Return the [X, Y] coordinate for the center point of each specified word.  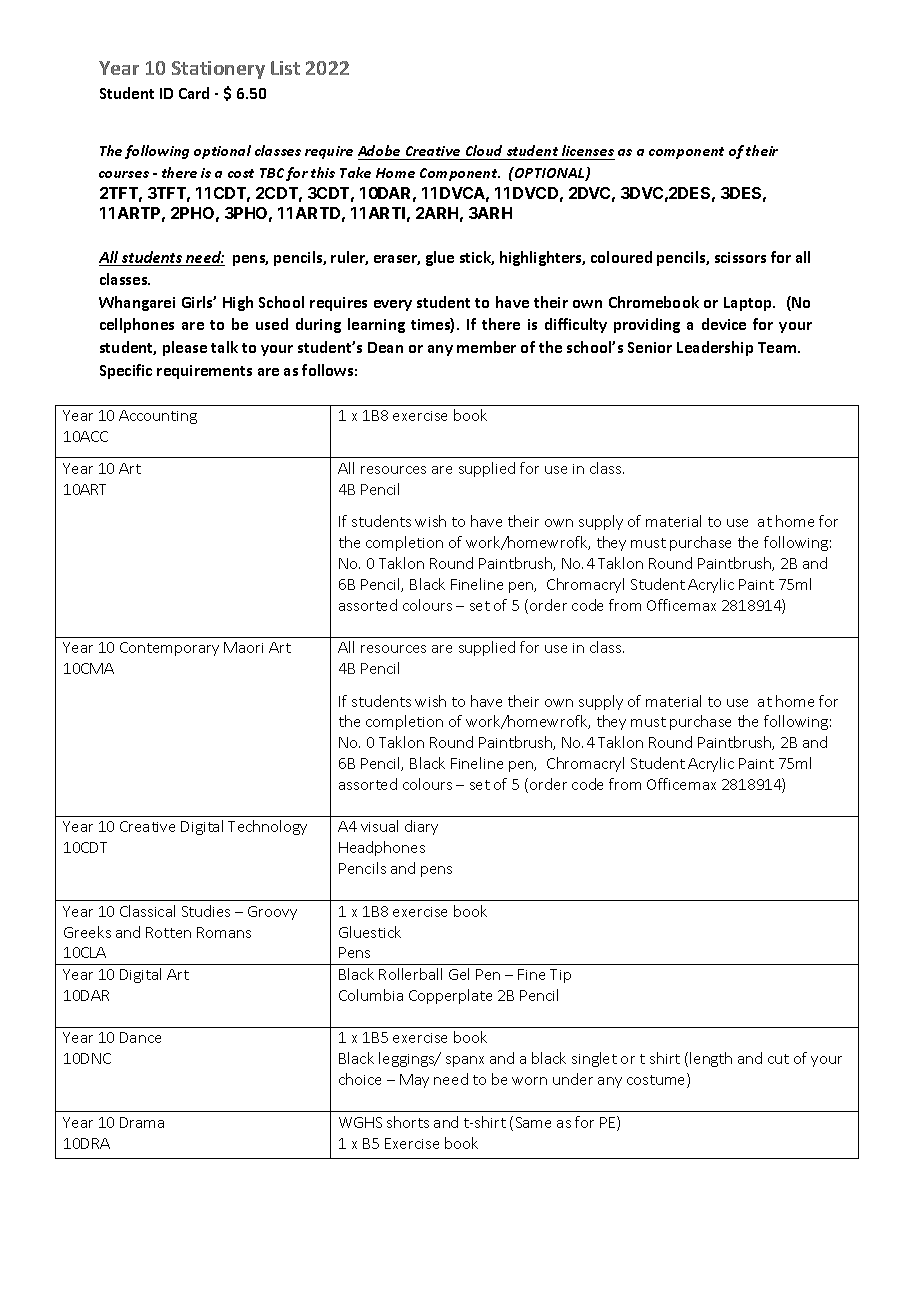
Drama [142, 1122]
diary [421, 827]
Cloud [484, 150]
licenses [588, 150]
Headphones [382, 848]
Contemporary [169, 649]
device [724, 324]
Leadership [715, 348]
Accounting [158, 417]
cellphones [137, 325]
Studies [206, 911]
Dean [385, 347]
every [393, 305]
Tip [560, 976]
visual [379, 826]
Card [194, 93]
